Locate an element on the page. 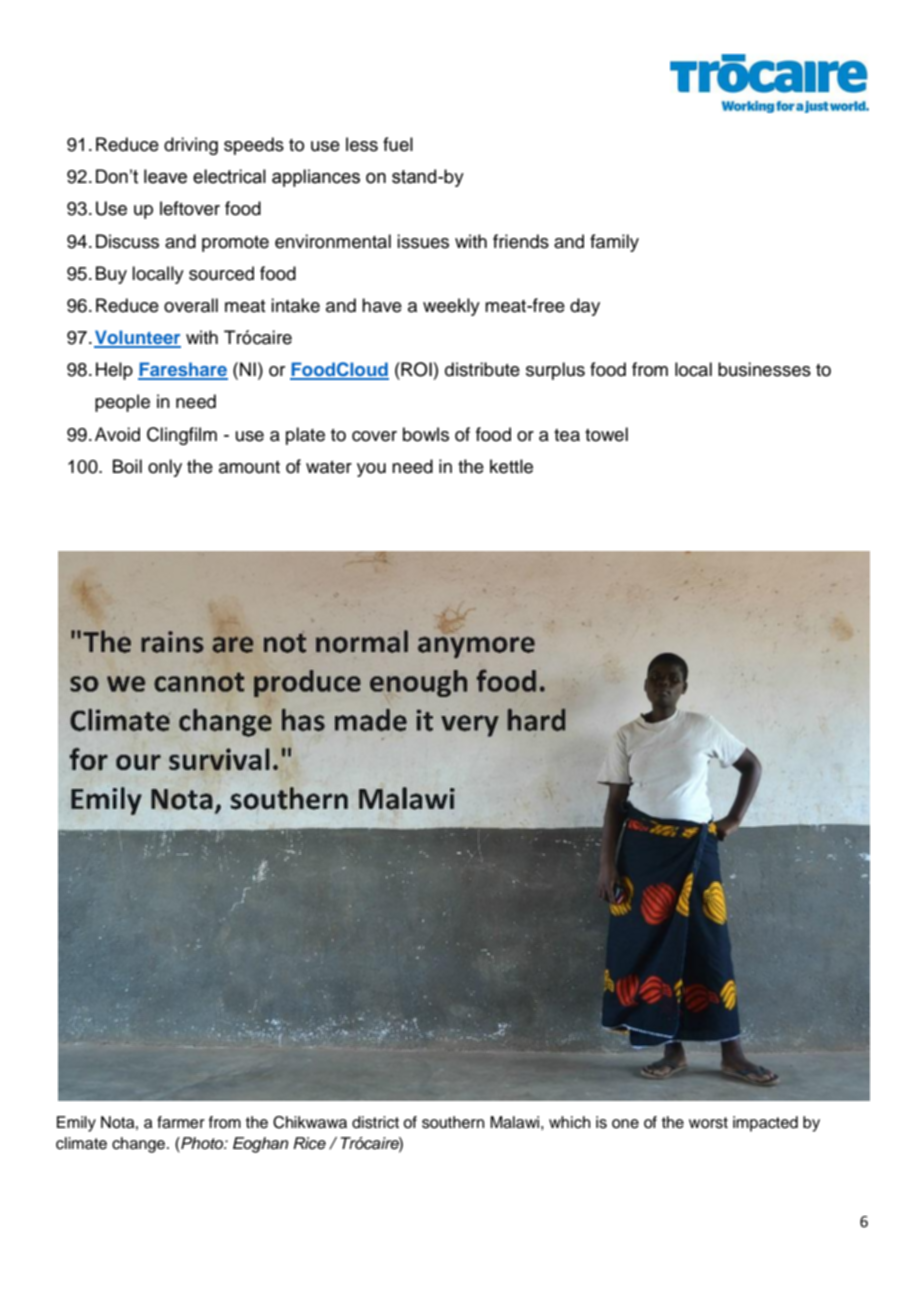  only is located at coordinates (165, 468).
